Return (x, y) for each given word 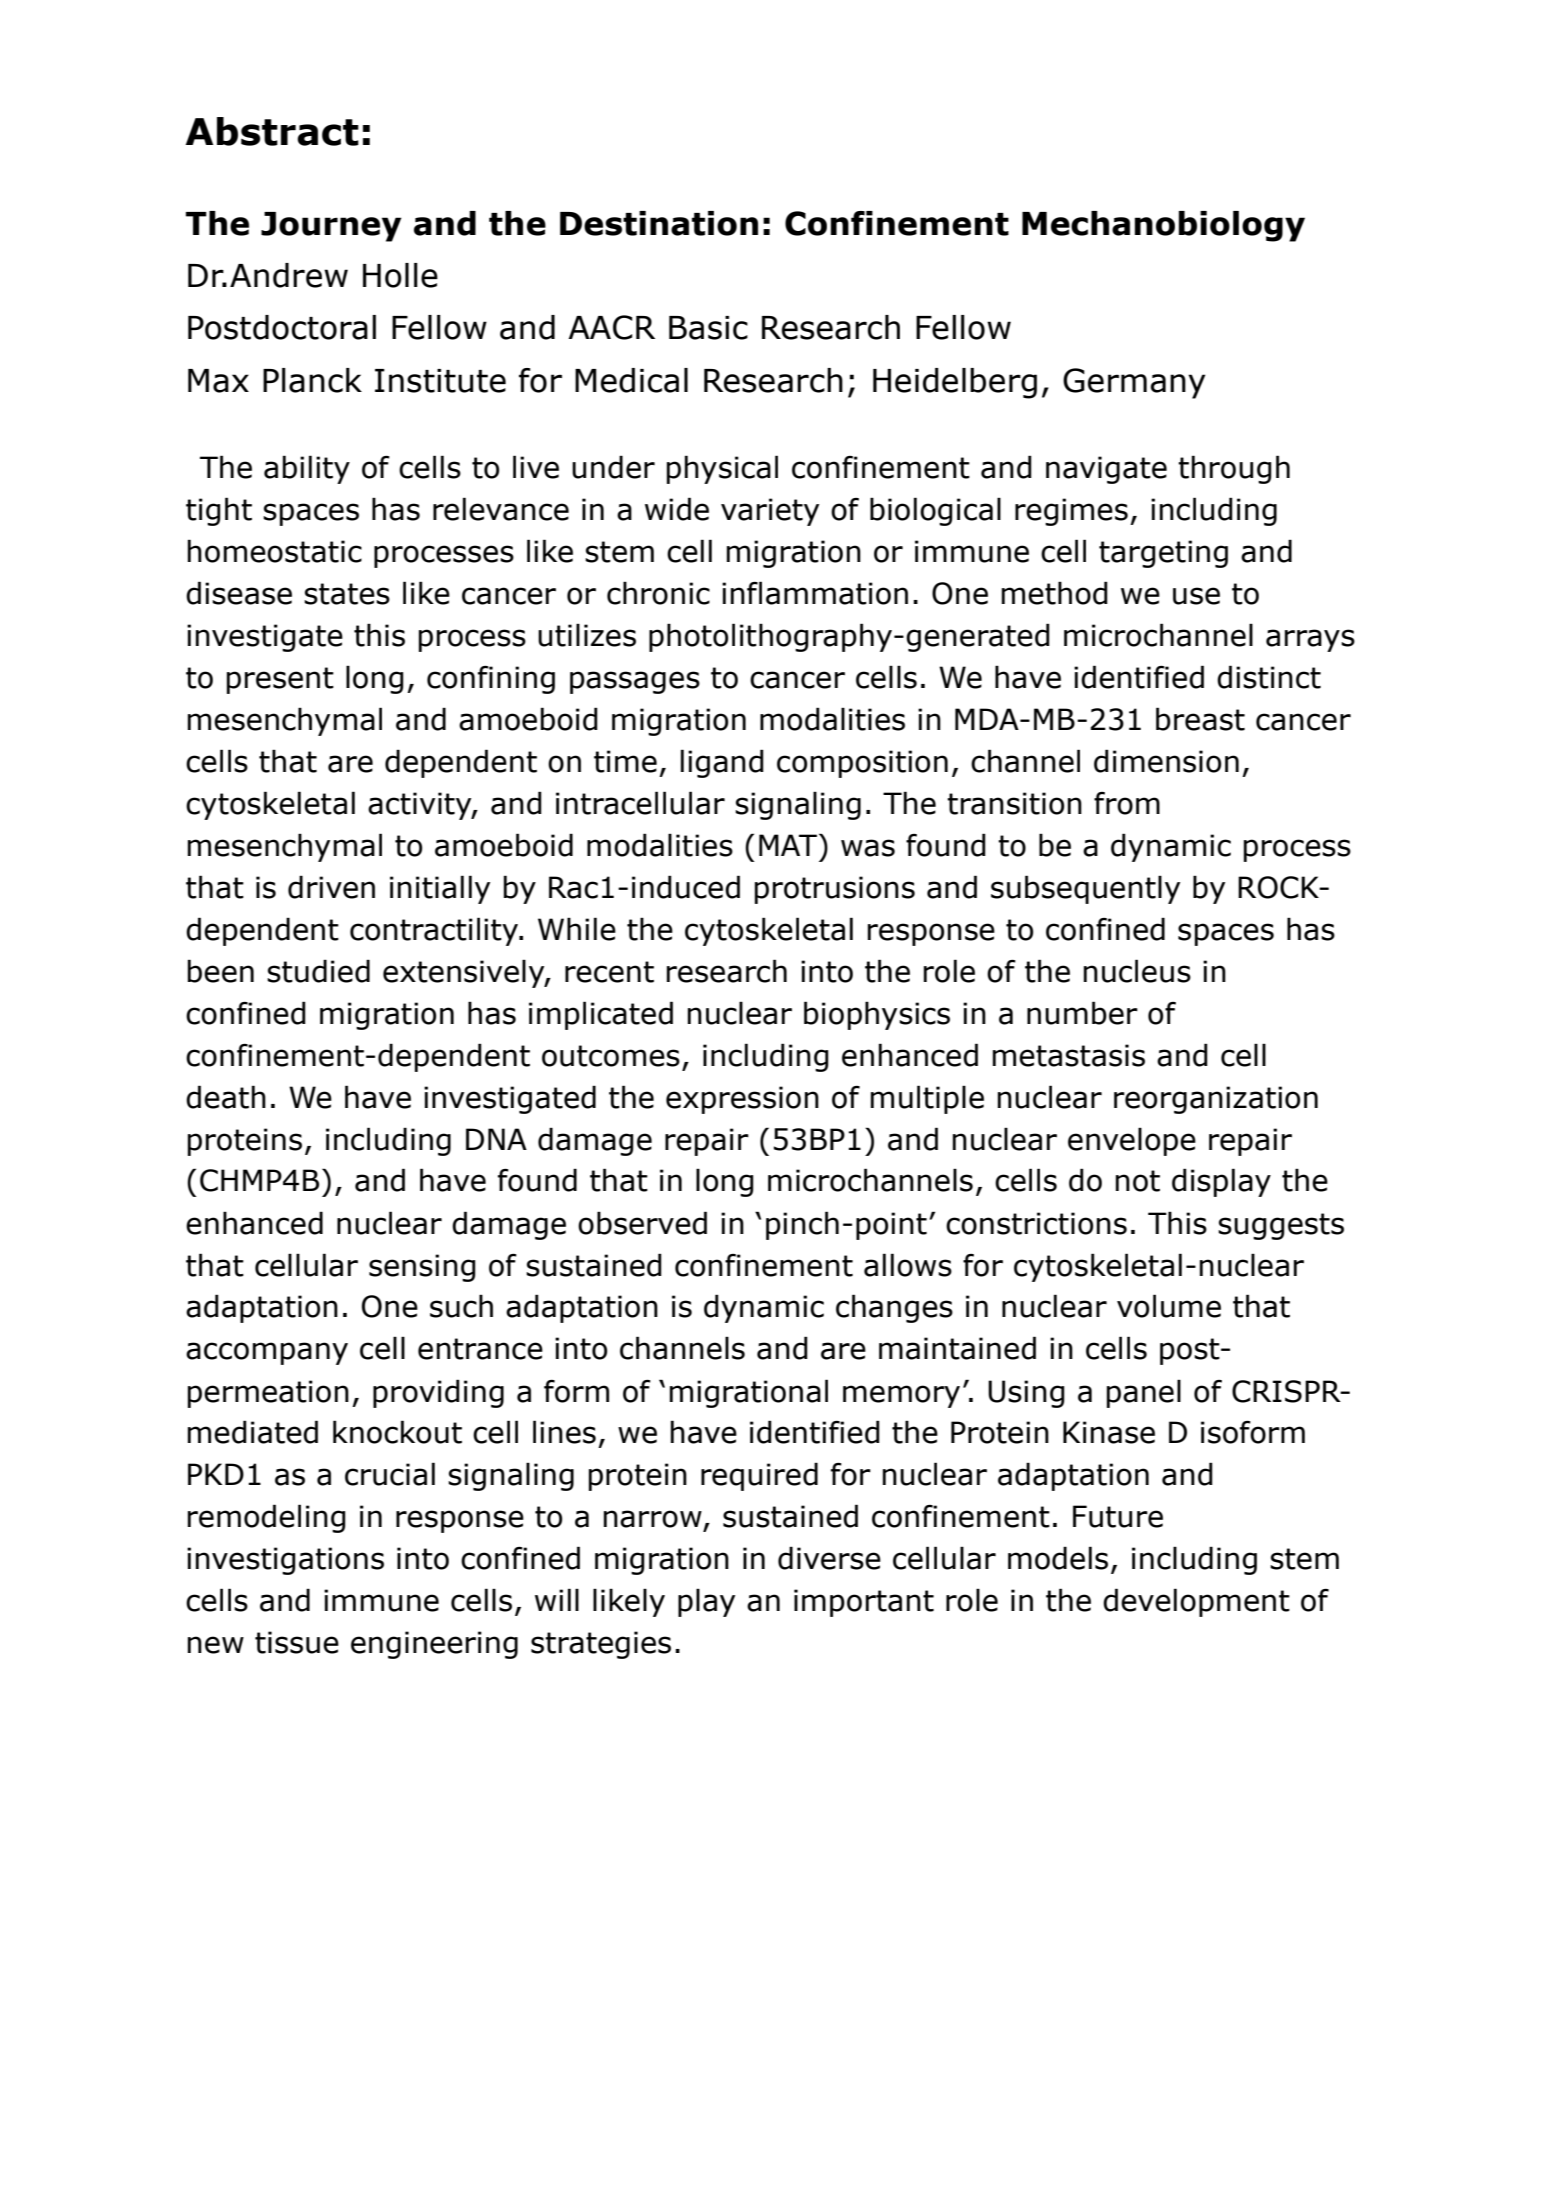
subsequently (1085, 889)
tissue (297, 1642)
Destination (659, 223)
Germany (1134, 383)
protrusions (835, 890)
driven (331, 887)
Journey (331, 227)
